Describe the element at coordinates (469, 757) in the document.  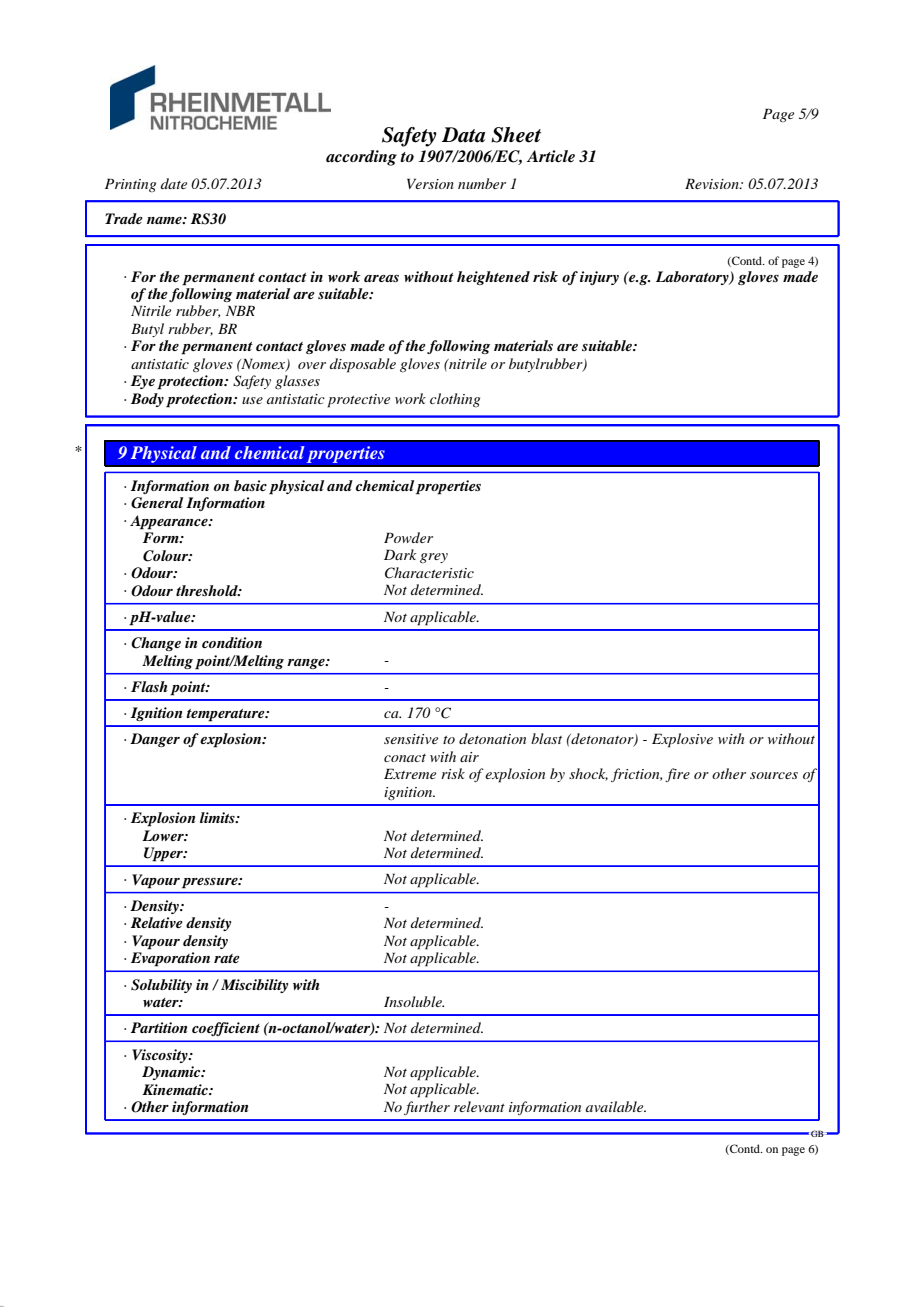
I see `air` at that location.
